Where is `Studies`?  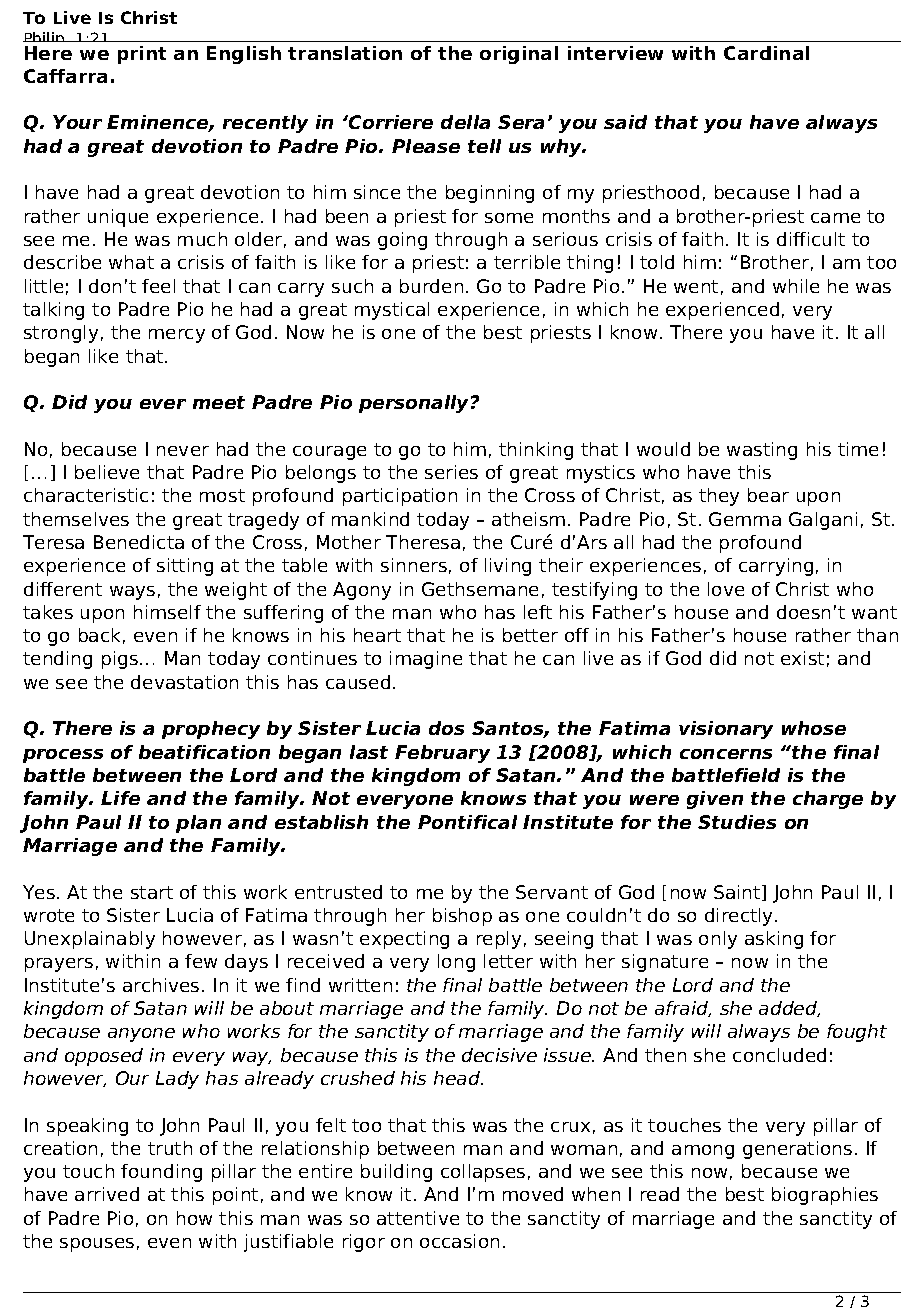
Studies is located at coordinates (737, 822).
